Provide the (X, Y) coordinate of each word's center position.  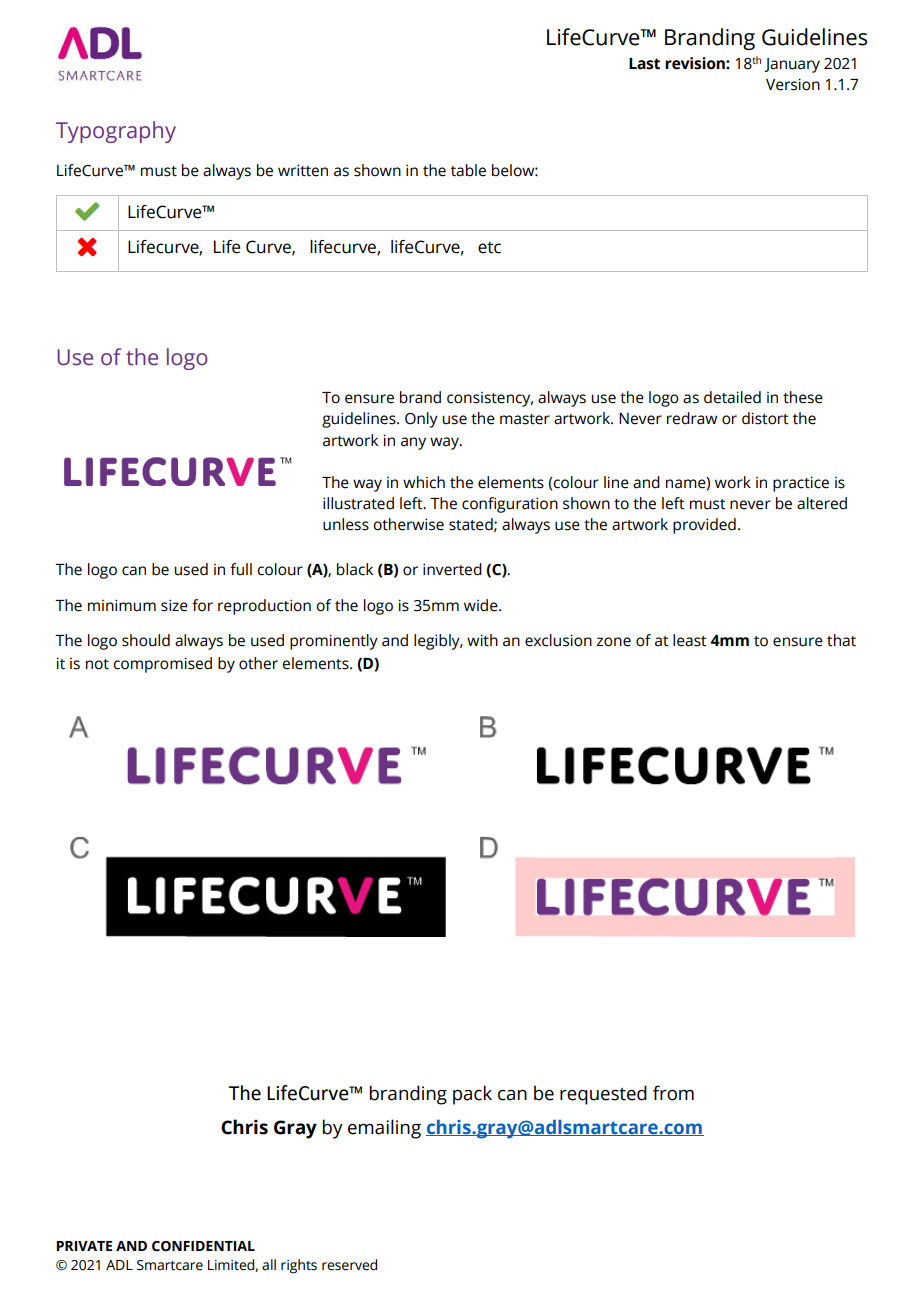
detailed (732, 397)
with (482, 640)
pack (472, 1095)
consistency (490, 399)
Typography (116, 132)
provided (704, 526)
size (174, 605)
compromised (162, 665)
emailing (384, 1129)
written (303, 170)
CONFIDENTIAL (203, 1246)
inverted (452, 569)
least (690, 640)
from (673, 1093)
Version (793, 84)
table (468, 170)
